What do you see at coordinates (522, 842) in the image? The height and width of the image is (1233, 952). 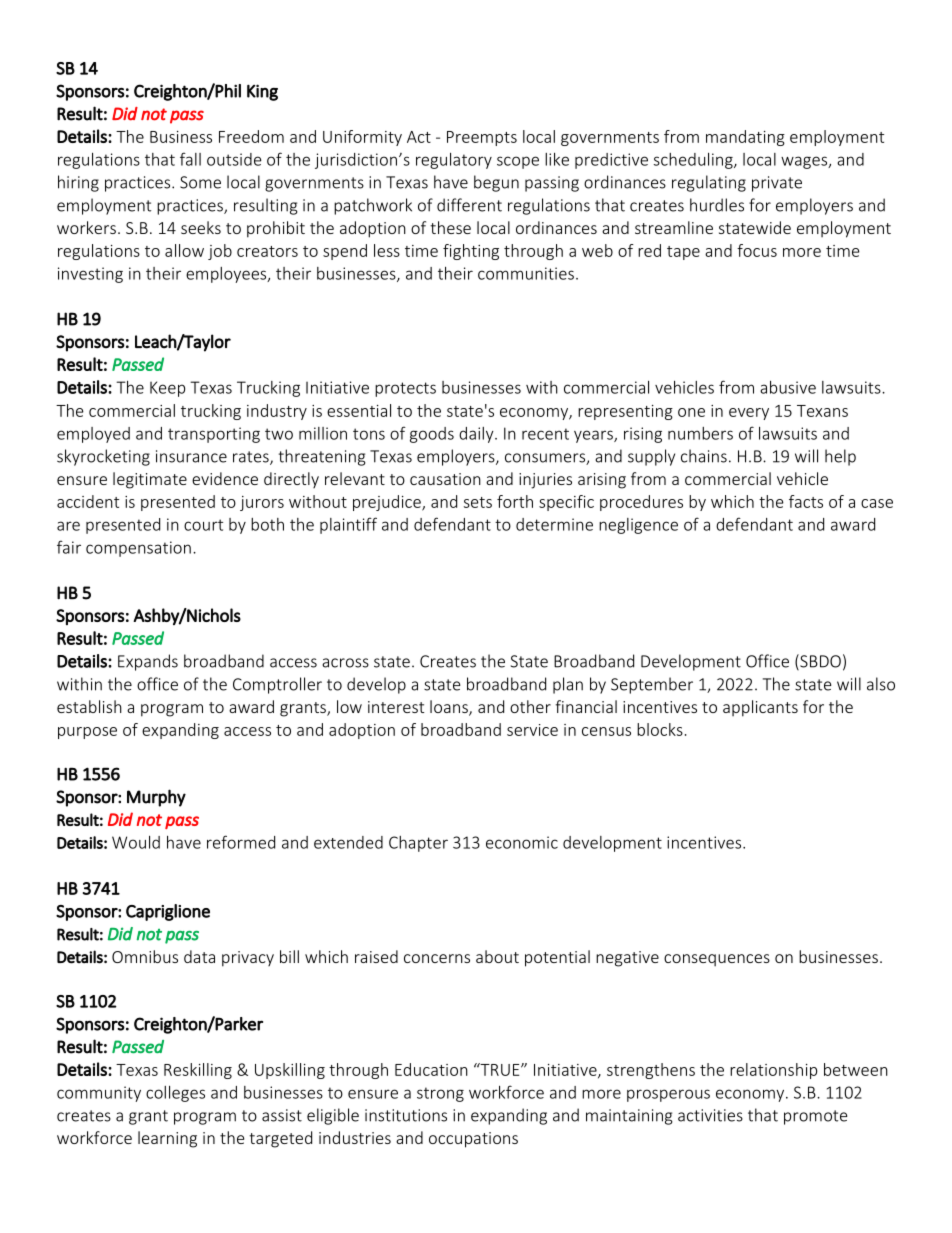 I see `economic` at bounding box center [522, 842].
